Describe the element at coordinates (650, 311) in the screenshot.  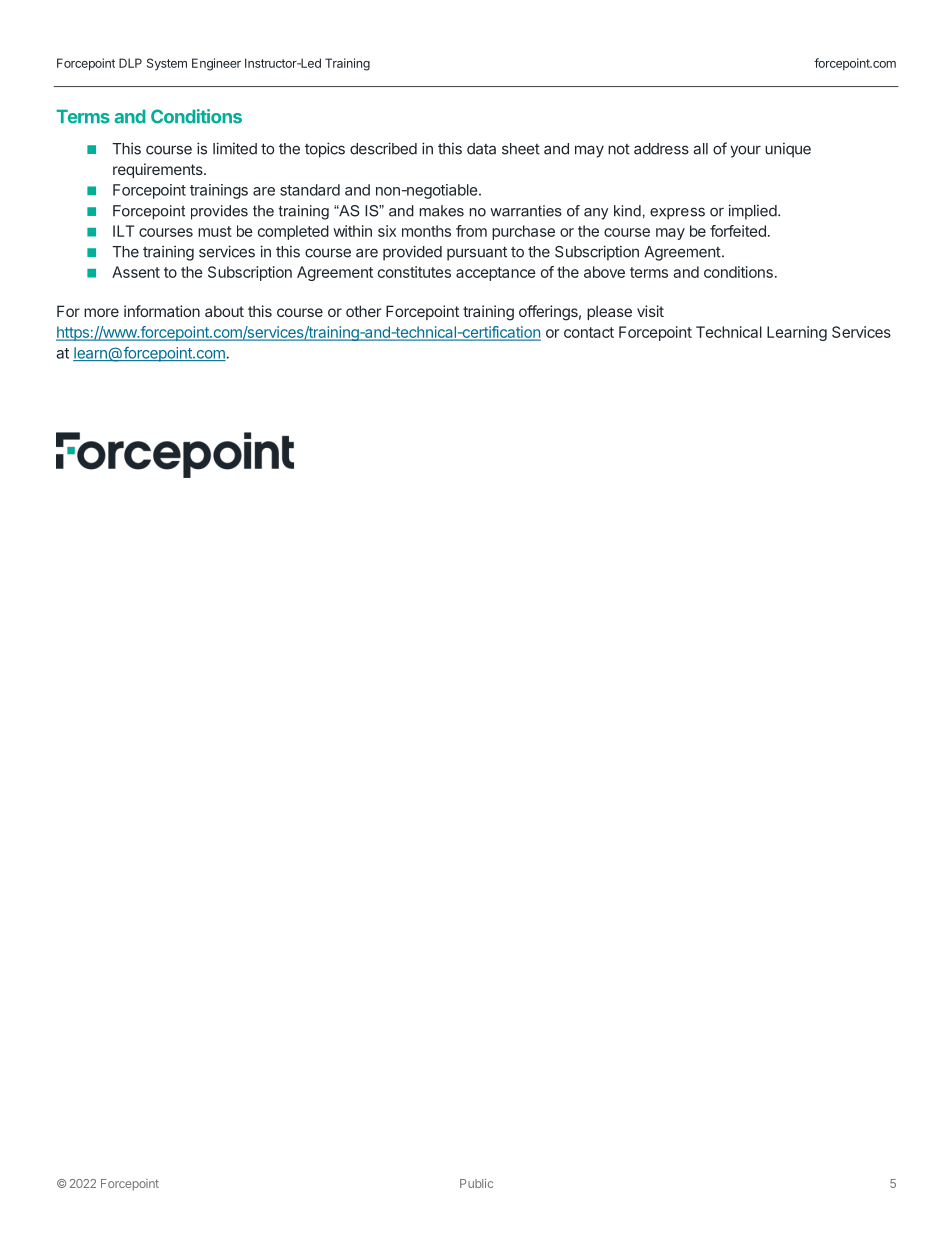
I see `visit` at that location.
